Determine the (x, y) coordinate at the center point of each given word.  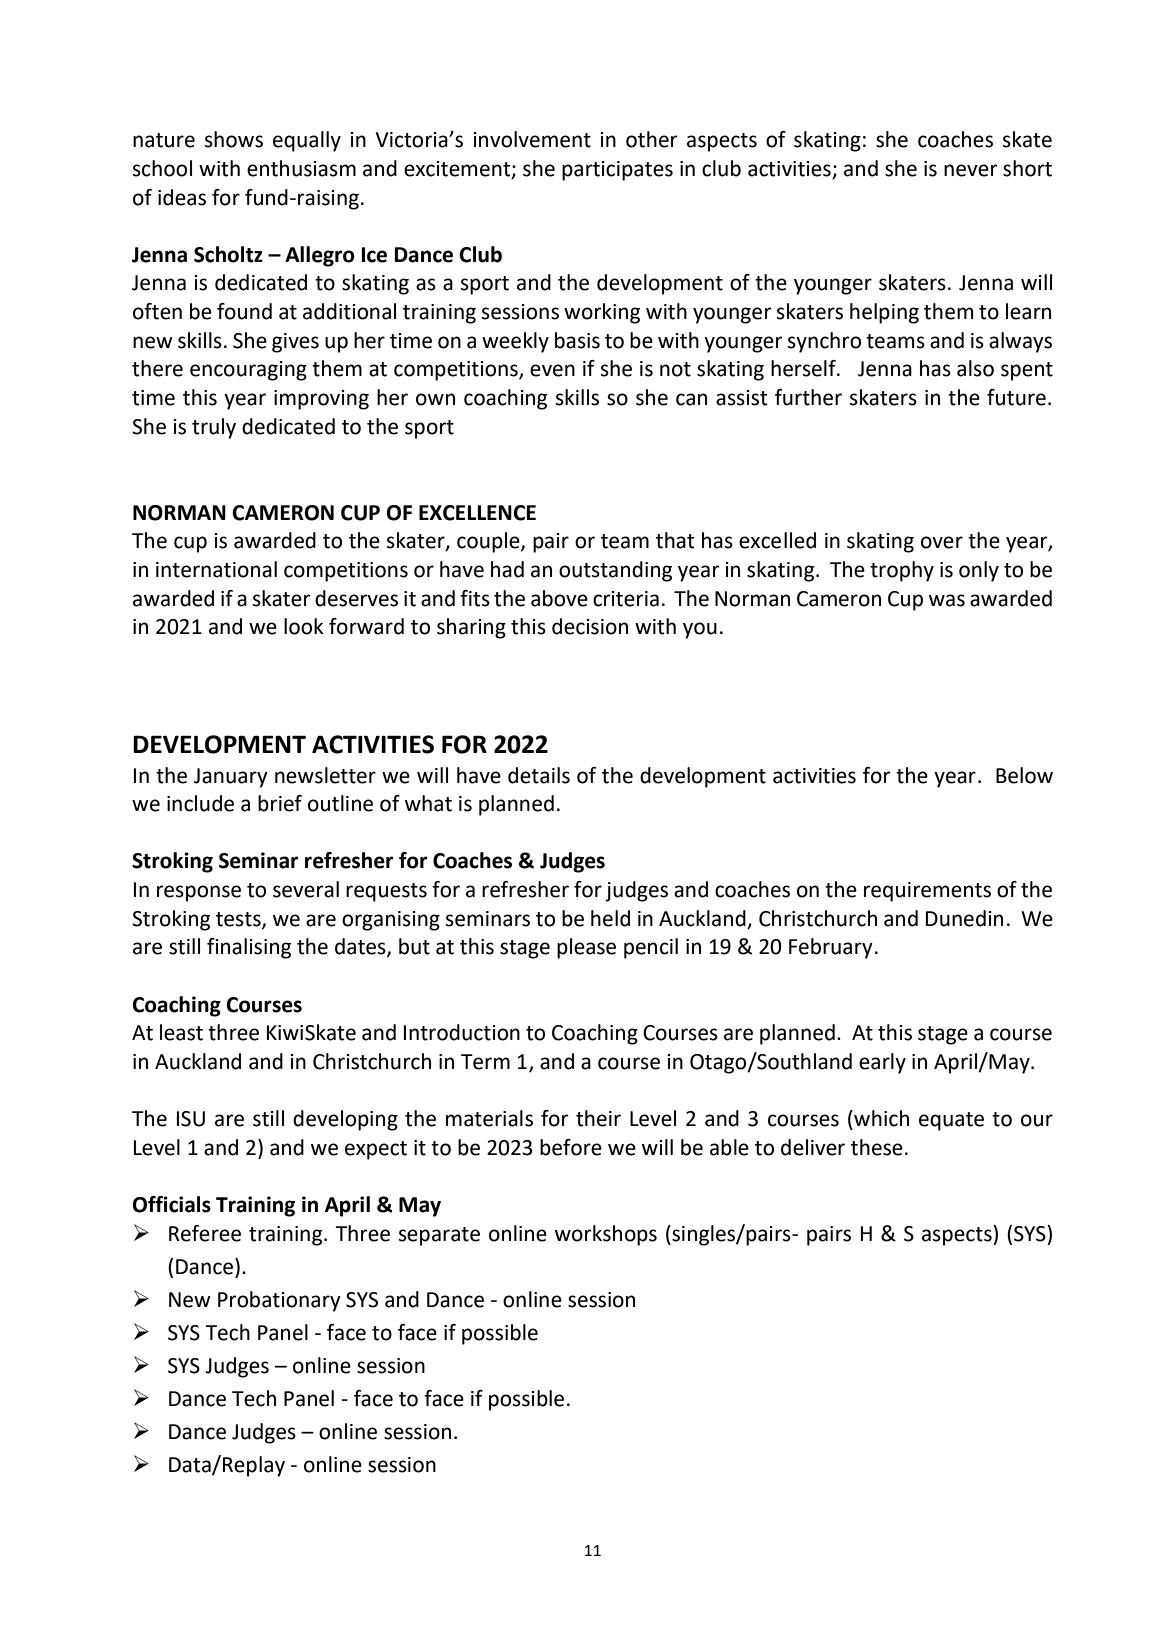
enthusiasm (301, 168)
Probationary (279, 1301)
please (586, 948)
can (691, 399)
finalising (249, 948)
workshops (606, 1235)
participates (617, 171)
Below (1024, 775)
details (539, 775)
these (877, 1147)
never (971, 170)
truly (214, 428)
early (882, 1063)
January (231, 778)
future (1016, 397)
